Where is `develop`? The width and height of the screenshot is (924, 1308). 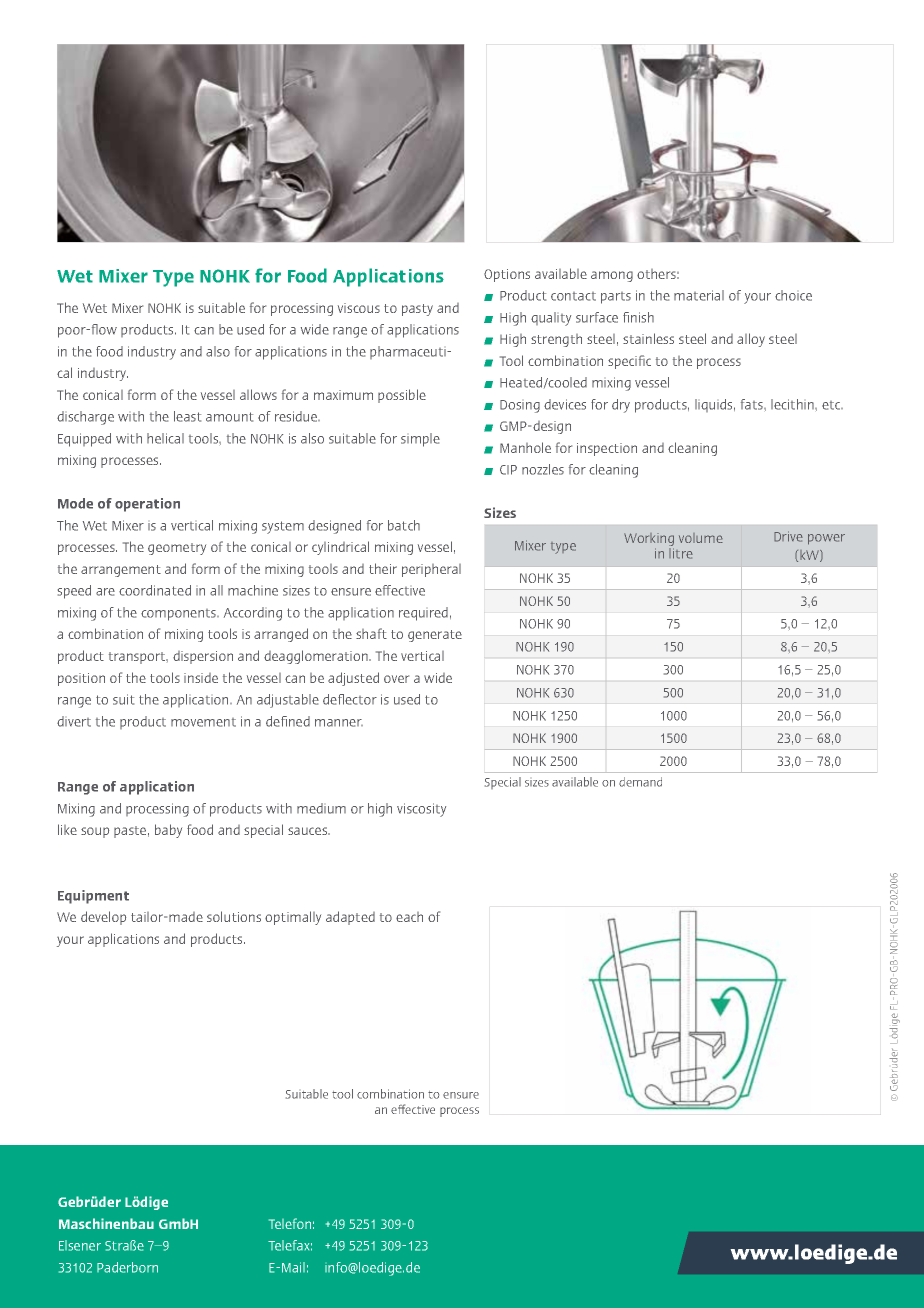
develop is located at coordinates (103, 918).
